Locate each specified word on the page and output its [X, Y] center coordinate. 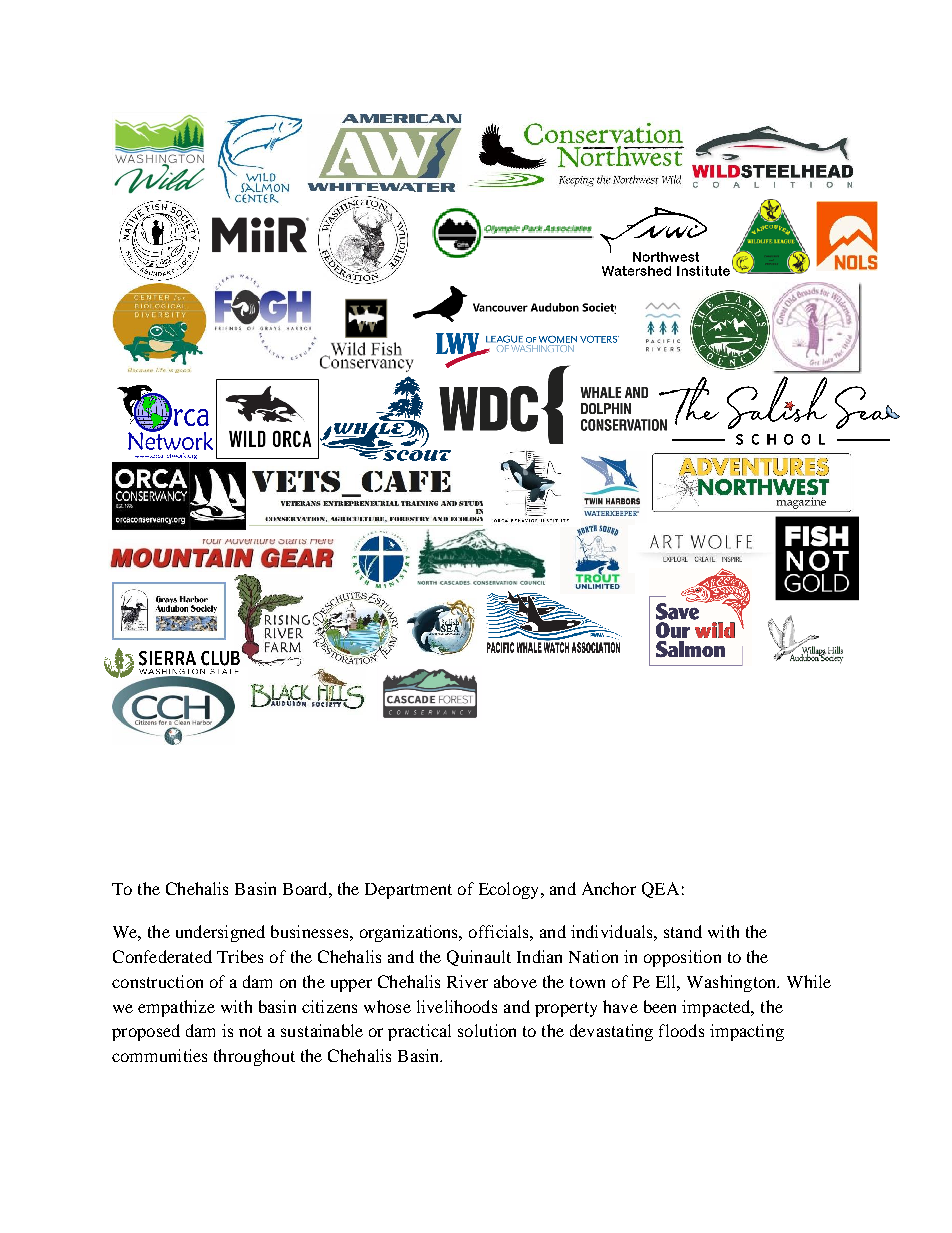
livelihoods [457, 1006]
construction [157, 981]
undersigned [220, 933]
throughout [254, 1057]
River [467, 981]
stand [683, 931]
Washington [733, 983]
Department [408, 891]
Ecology [510, 890]
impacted [717, 1008]
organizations [410, 933]
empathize [176, 1008]
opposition [682, 958]
